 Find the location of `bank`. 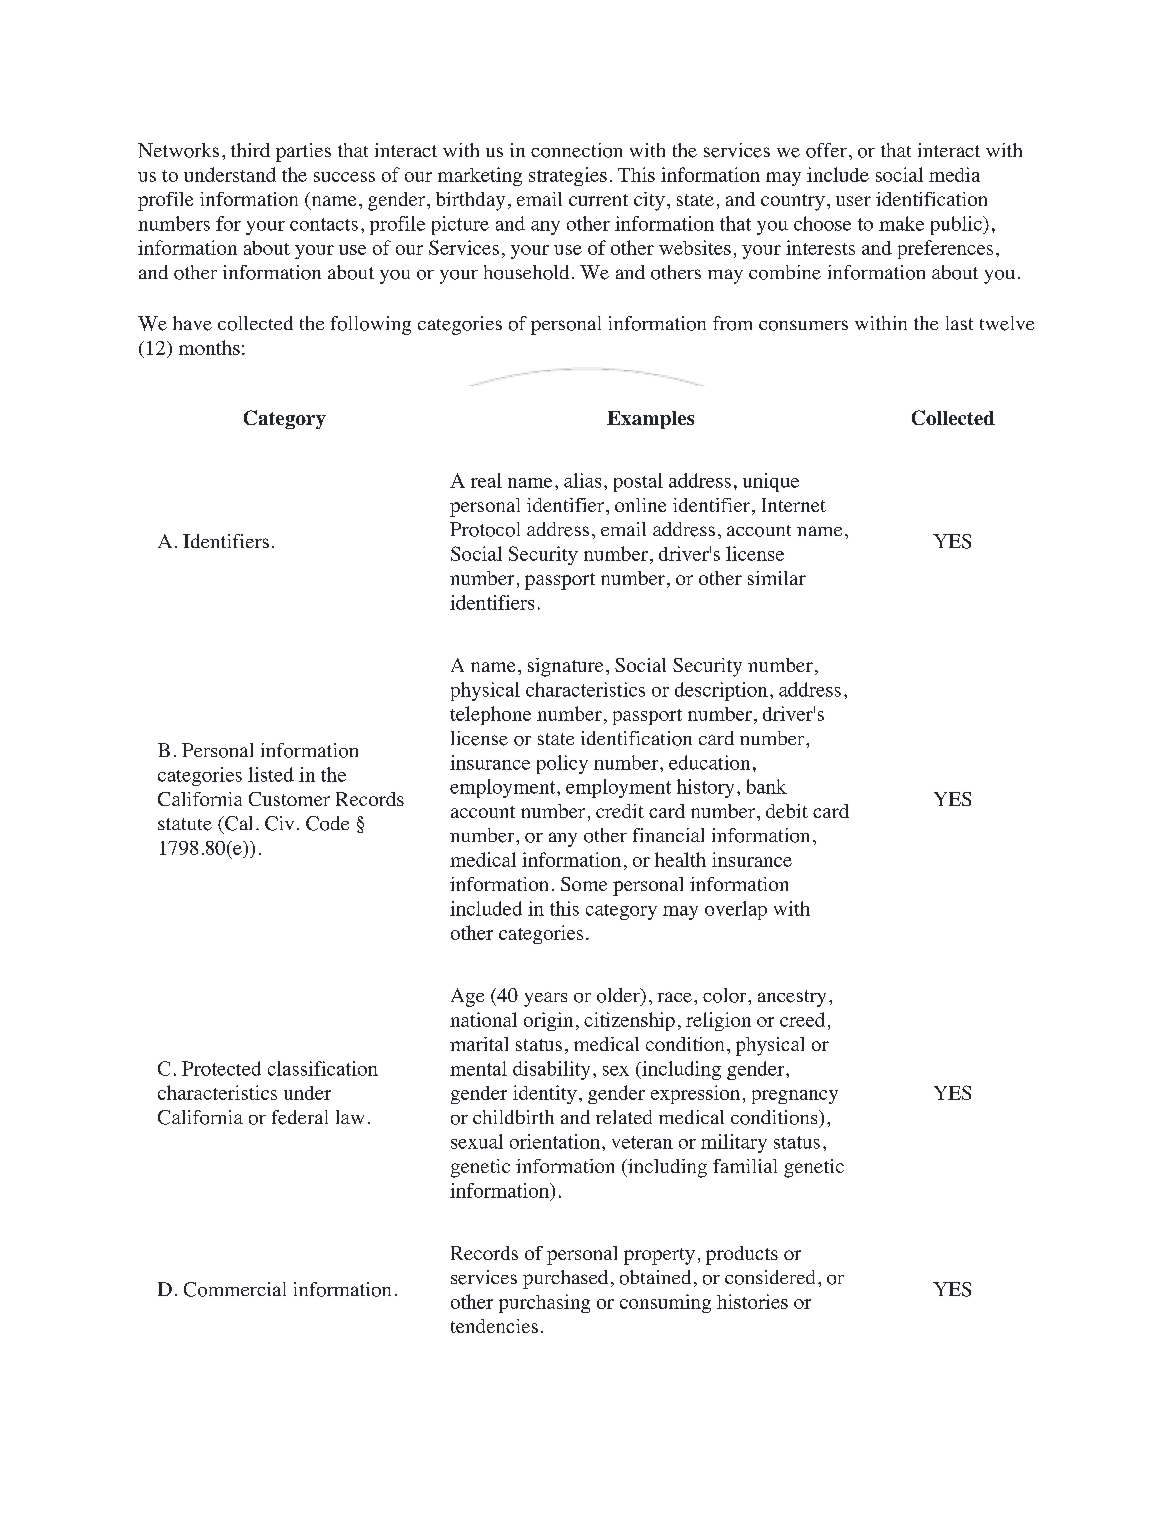

bank is located at coordinates (767, 786).
